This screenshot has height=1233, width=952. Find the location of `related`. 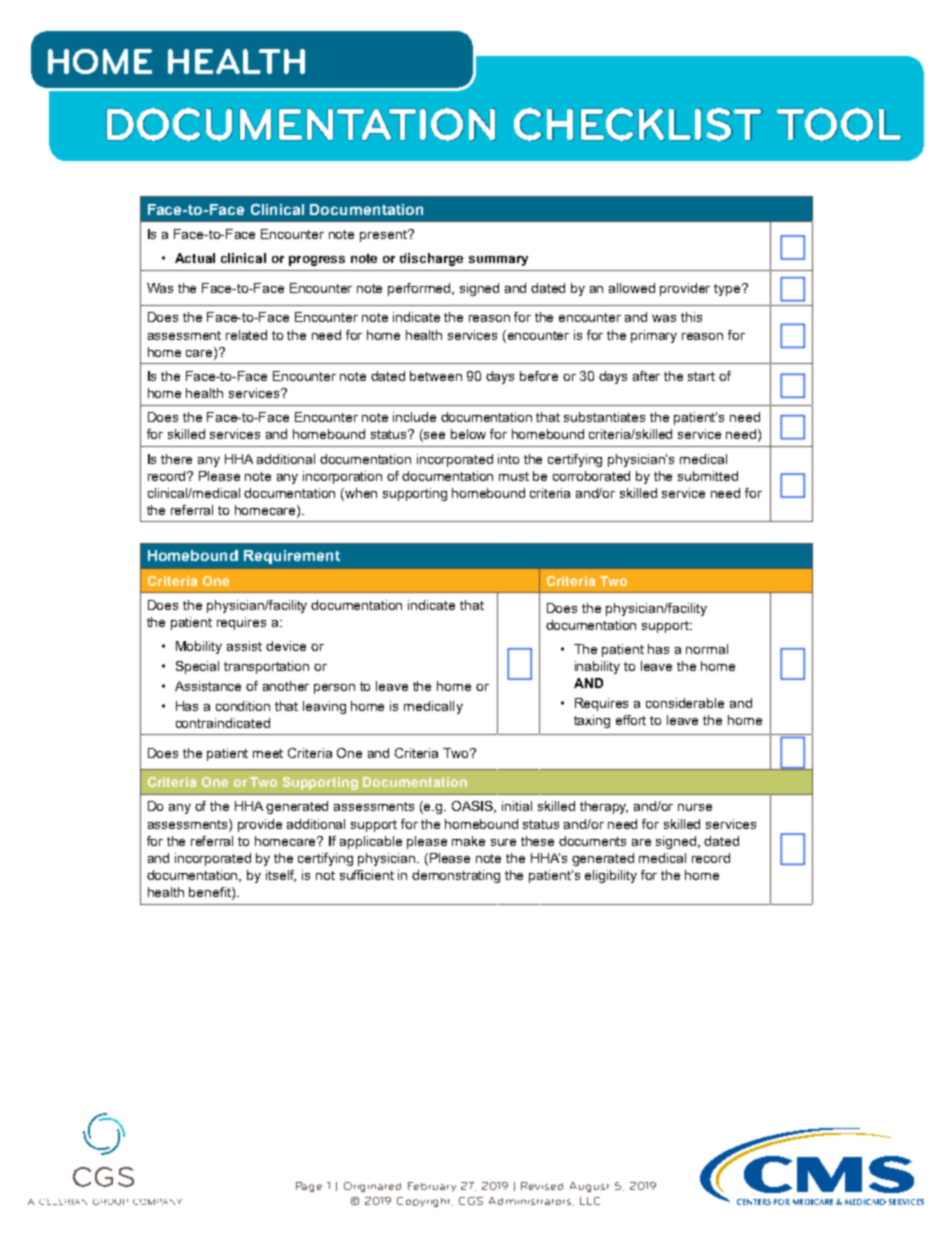

related is located at coordinates (246, 335).
